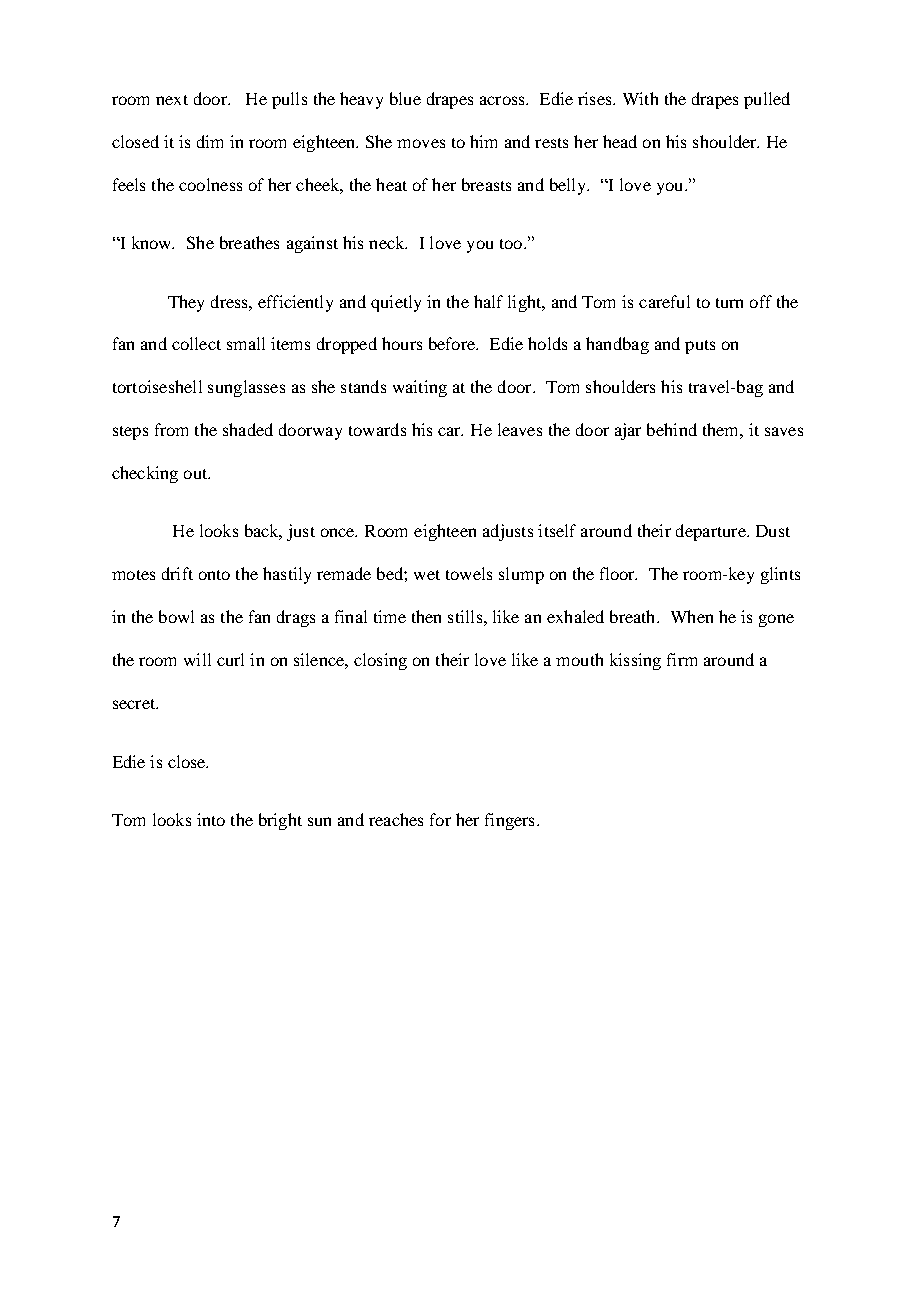 The height and width of the page is (1308, 924). I want to click on him, so click(483, 141).
